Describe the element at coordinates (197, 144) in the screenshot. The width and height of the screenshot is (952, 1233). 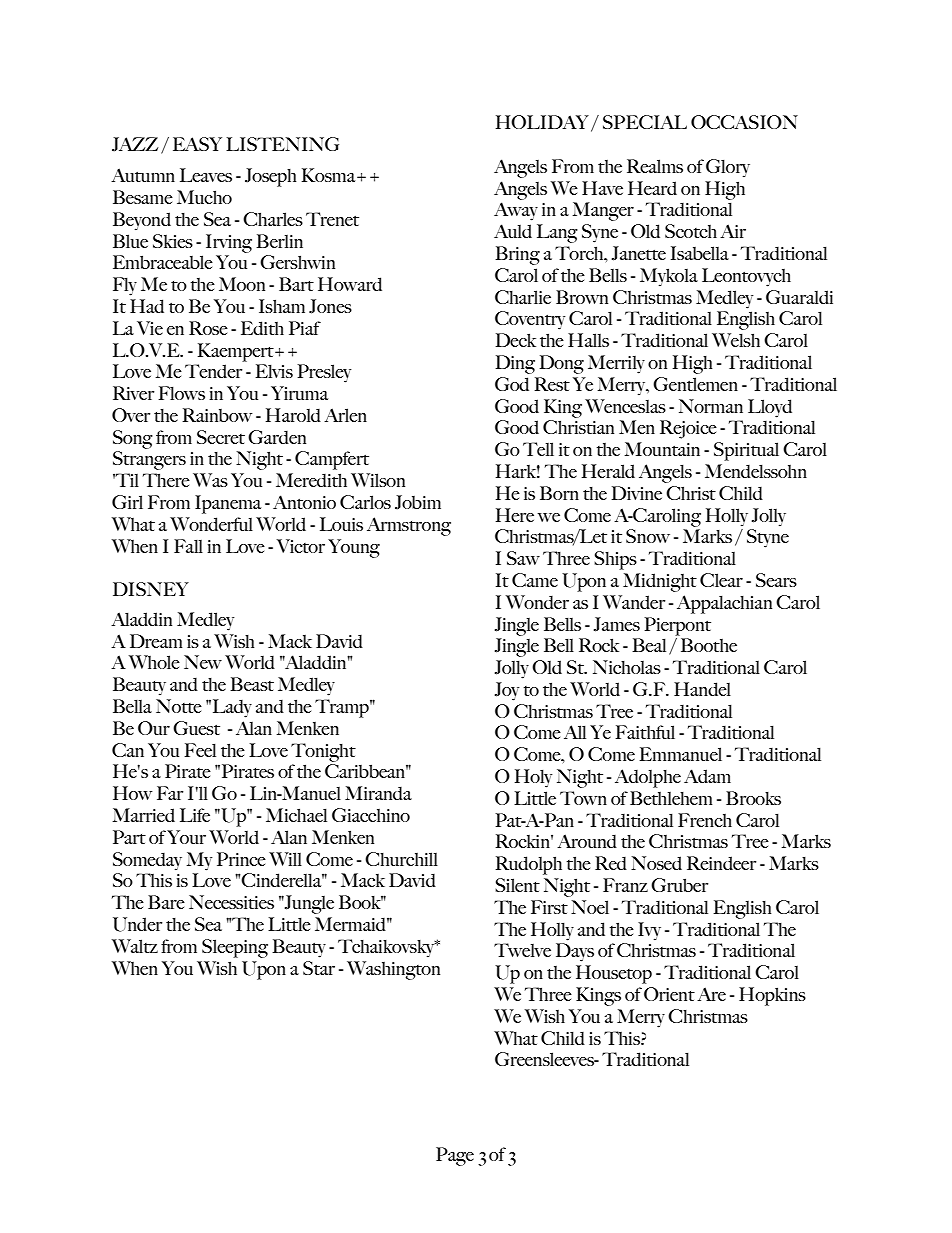
I see `EASY` at that location.
